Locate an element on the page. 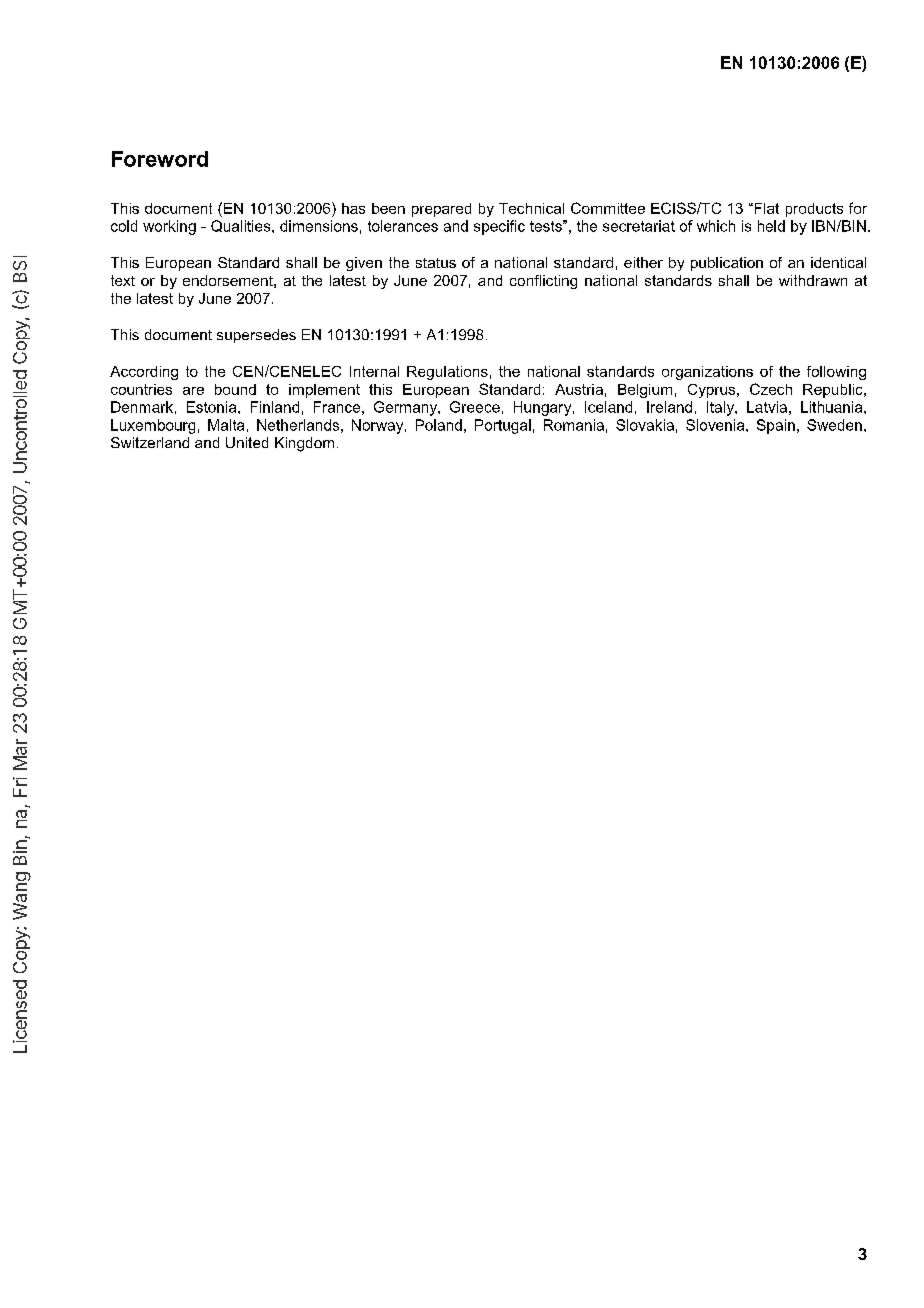 The image size is (924, 1308). Flat is located at coordinates (765, 208).
